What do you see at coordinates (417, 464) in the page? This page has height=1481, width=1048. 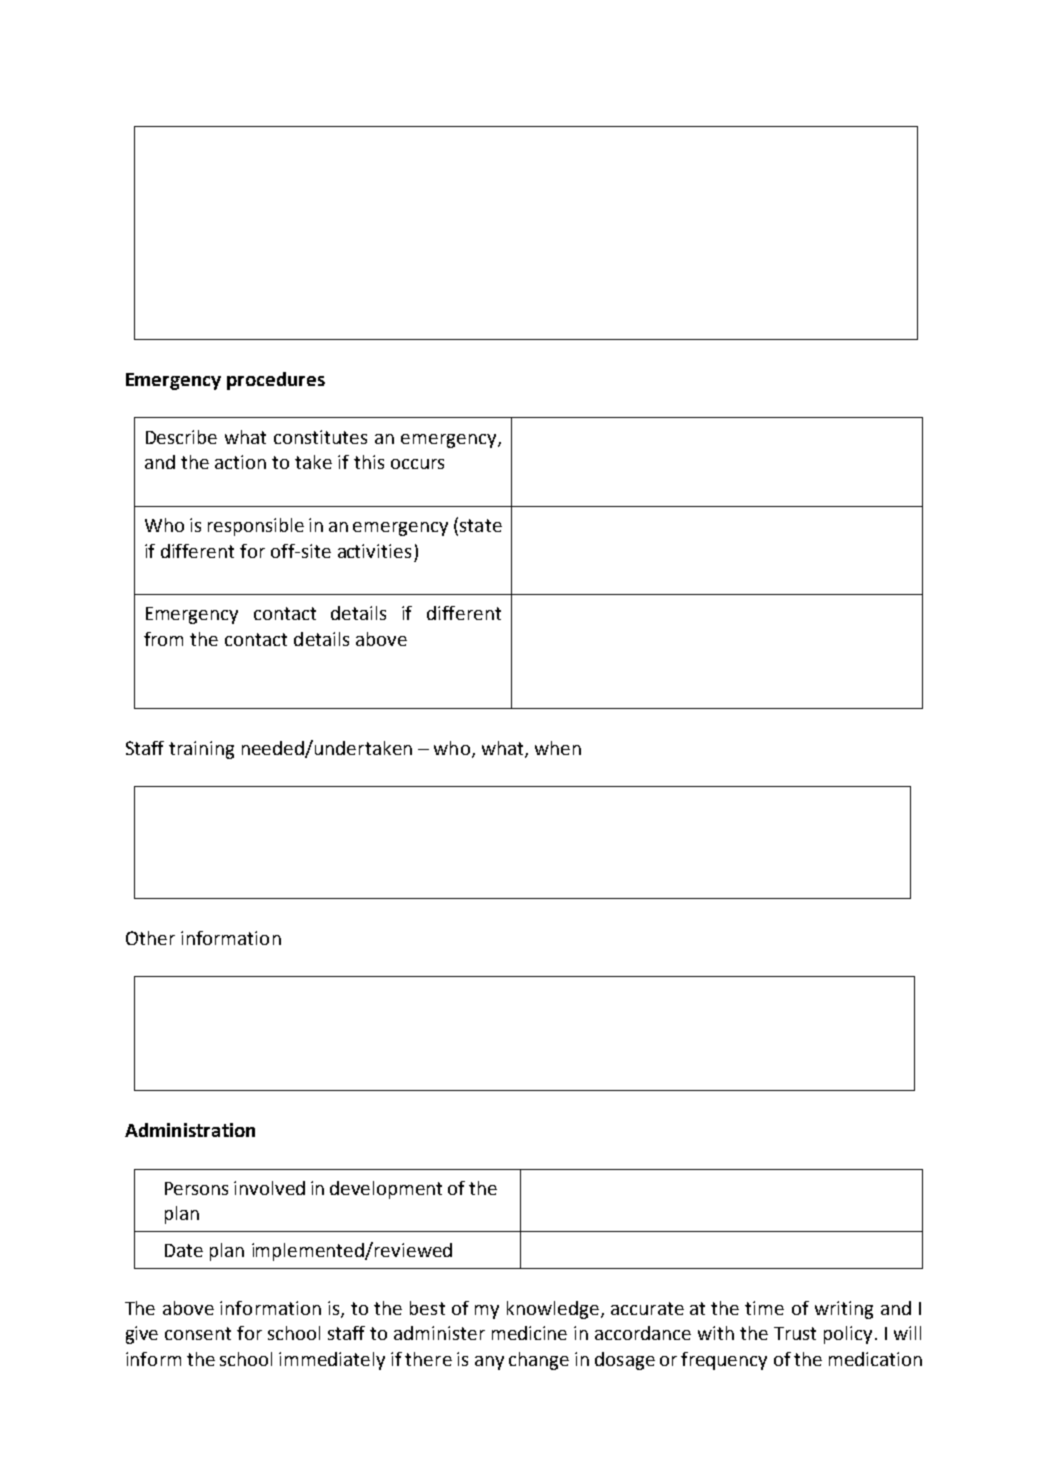 I see `occurs` at bounding box center [417, 464].
